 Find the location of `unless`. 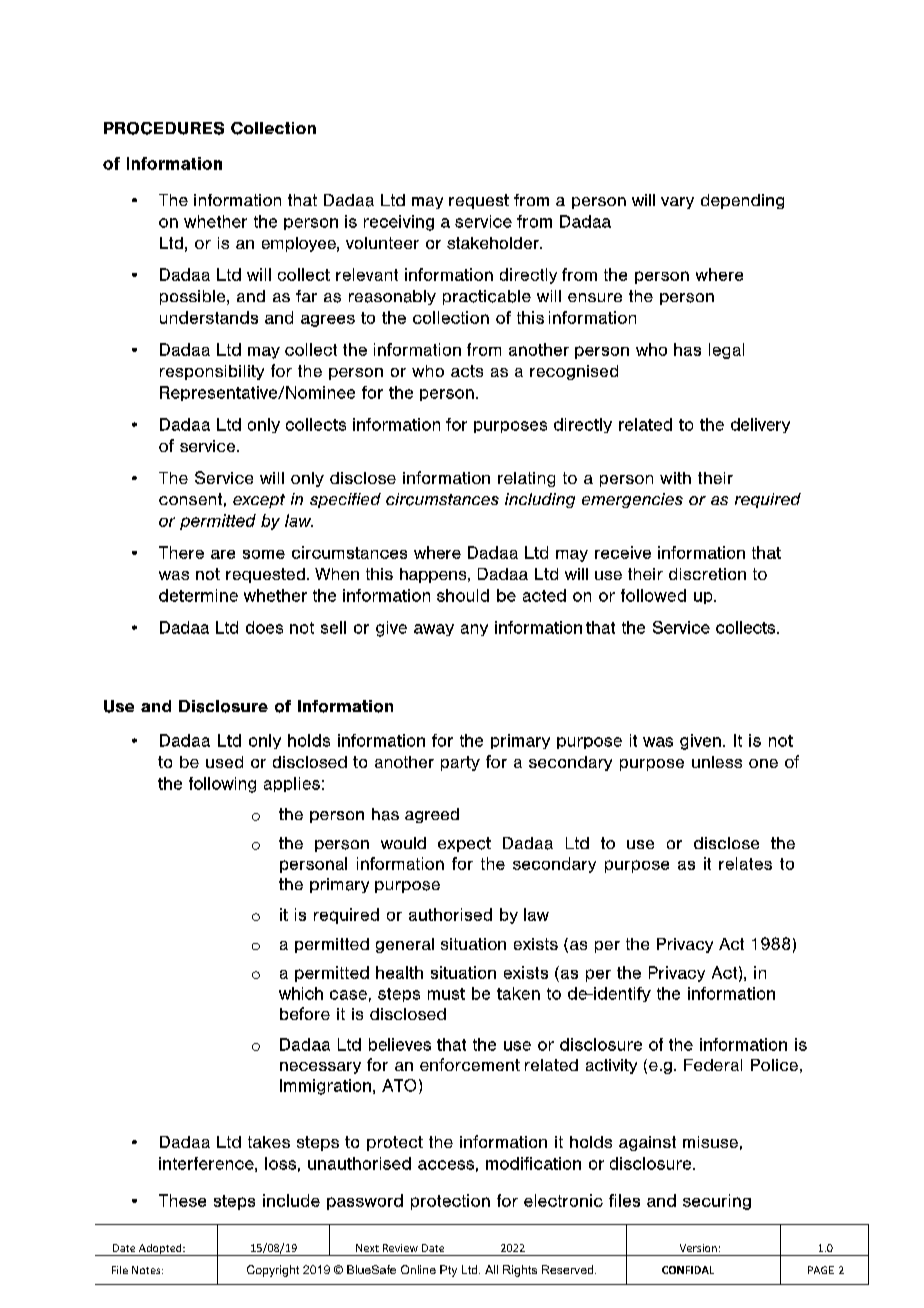

unless is located at coordinates (717, 762).
